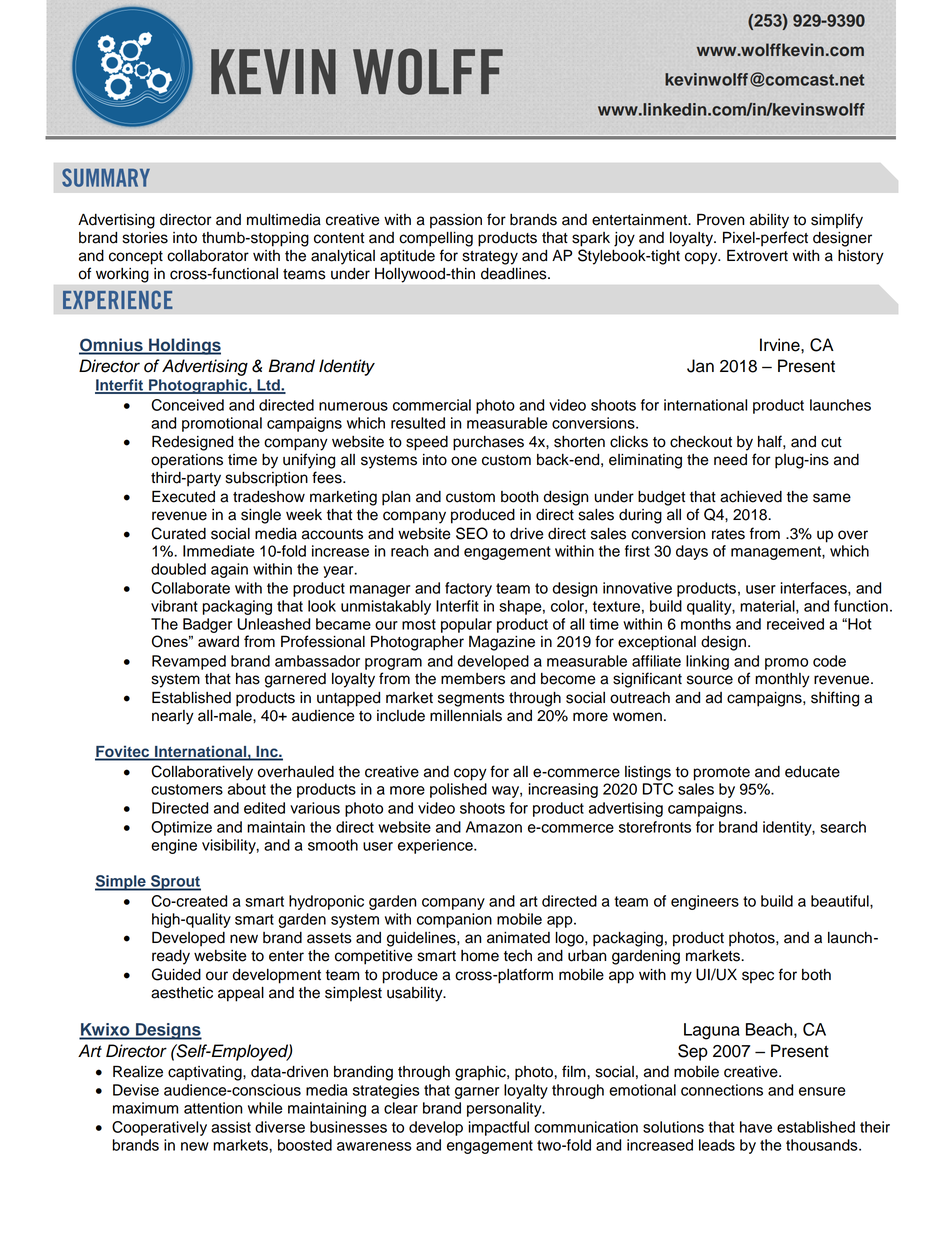 This image has height=1233, width=952. I want to click on monthly, so click(782, 680).
